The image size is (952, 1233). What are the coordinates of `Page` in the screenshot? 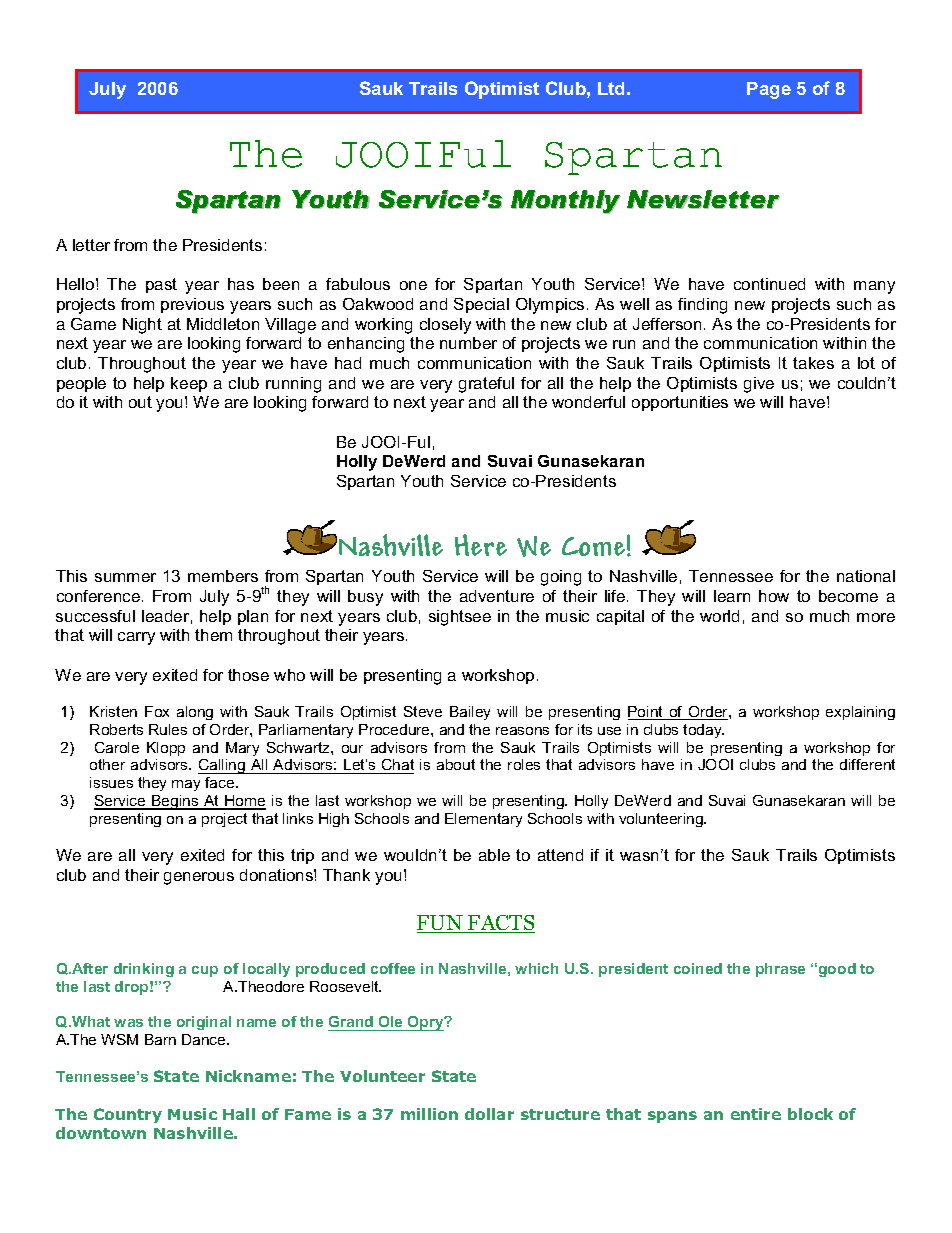 It's located at (769, 90).
